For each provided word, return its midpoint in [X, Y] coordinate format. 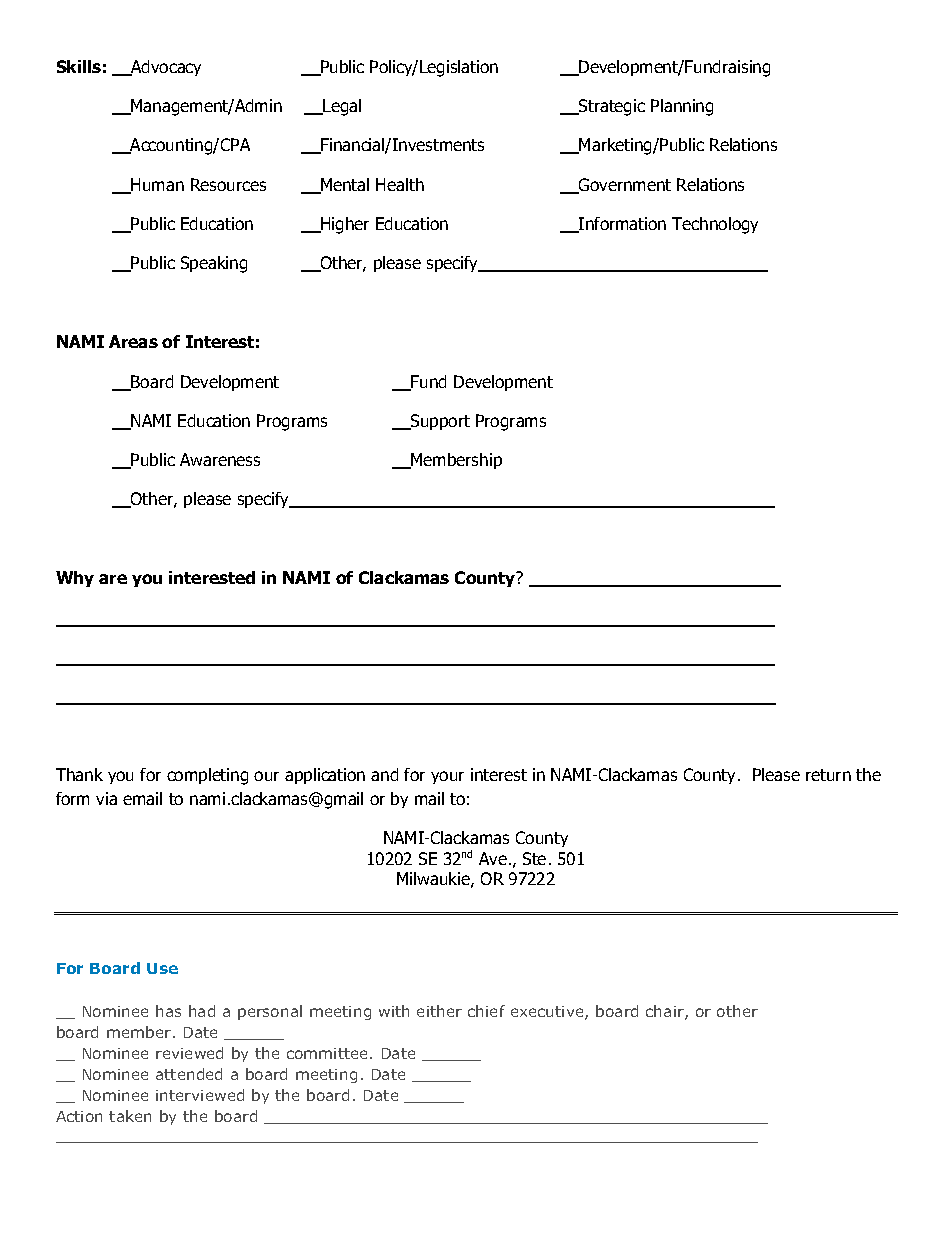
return [828, 775]
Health [400, 184]
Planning [682, 107]
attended [189, 1074]
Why [75, 579]
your [447, 777]
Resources [228, 184]
